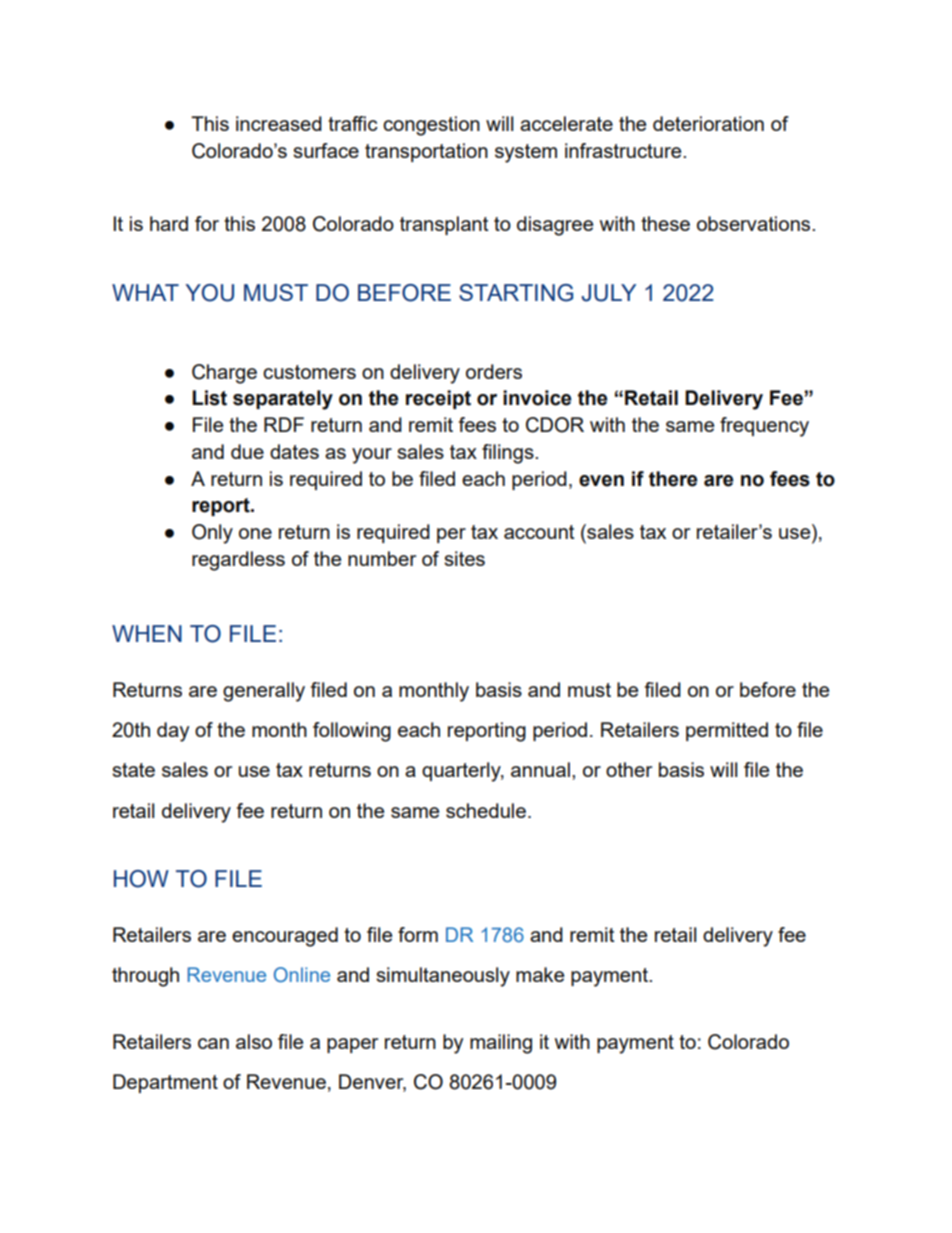 The image size is (952, 1233). What do you see at coordinates (213, 1043) in the page?
I see `can` at bounding box center [213, 1043].
